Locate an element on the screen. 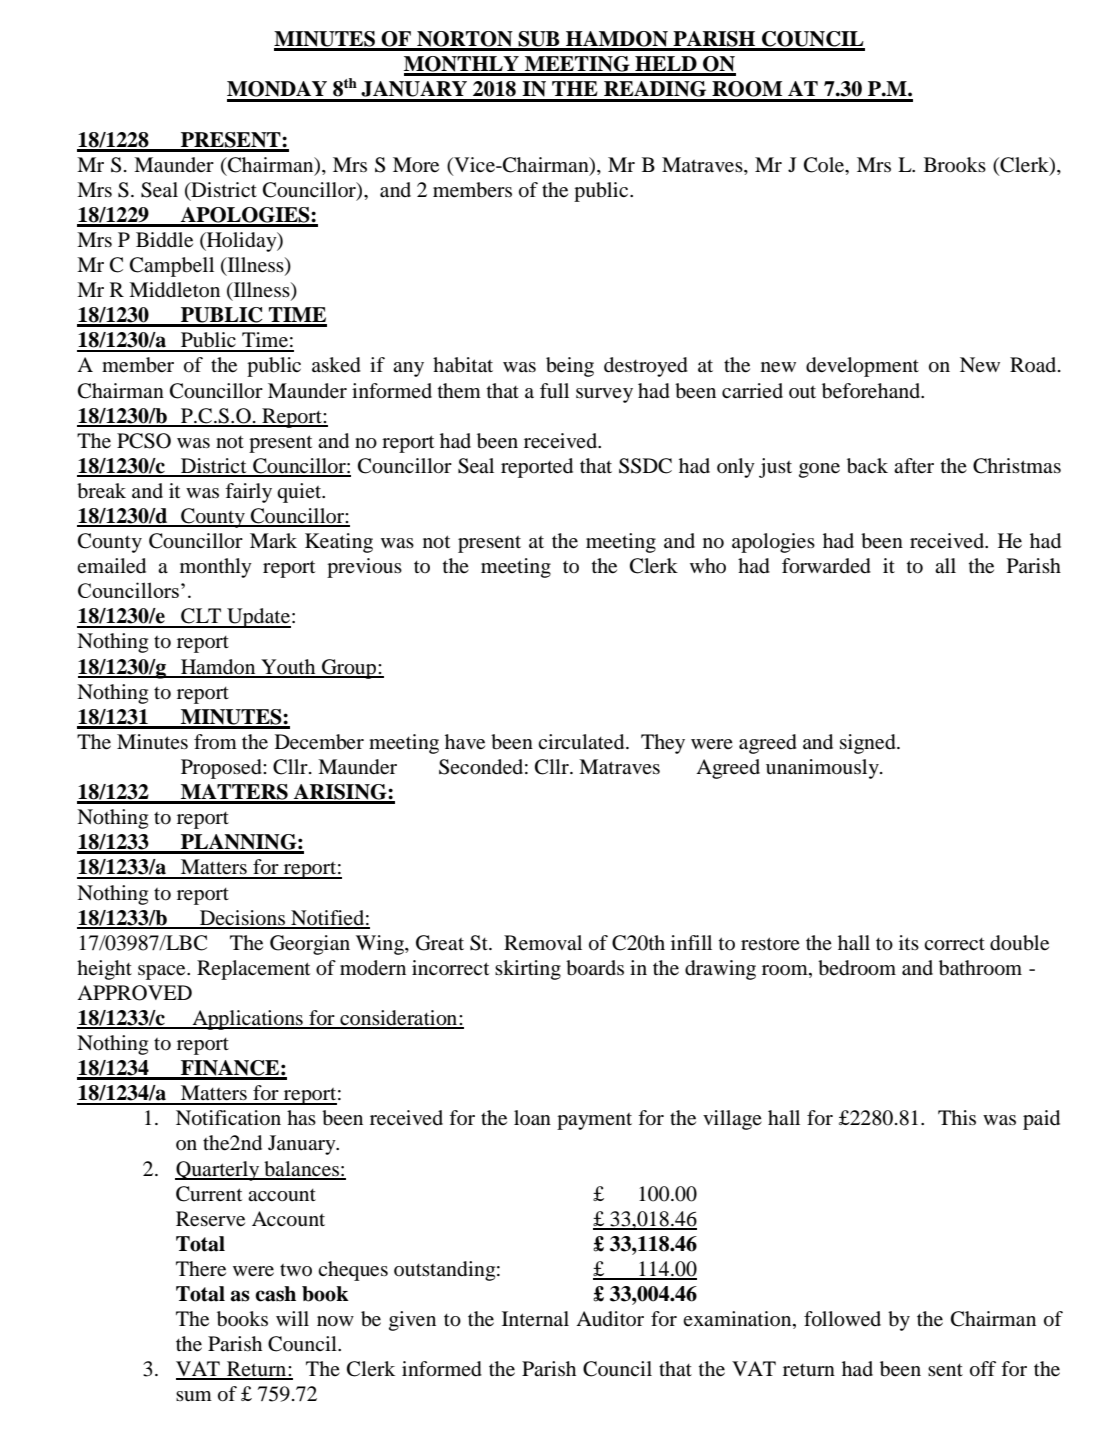 Image resolution: width=1113 pixels, height=1440 pixels. Proposed is located at coordinates (222, 769).
